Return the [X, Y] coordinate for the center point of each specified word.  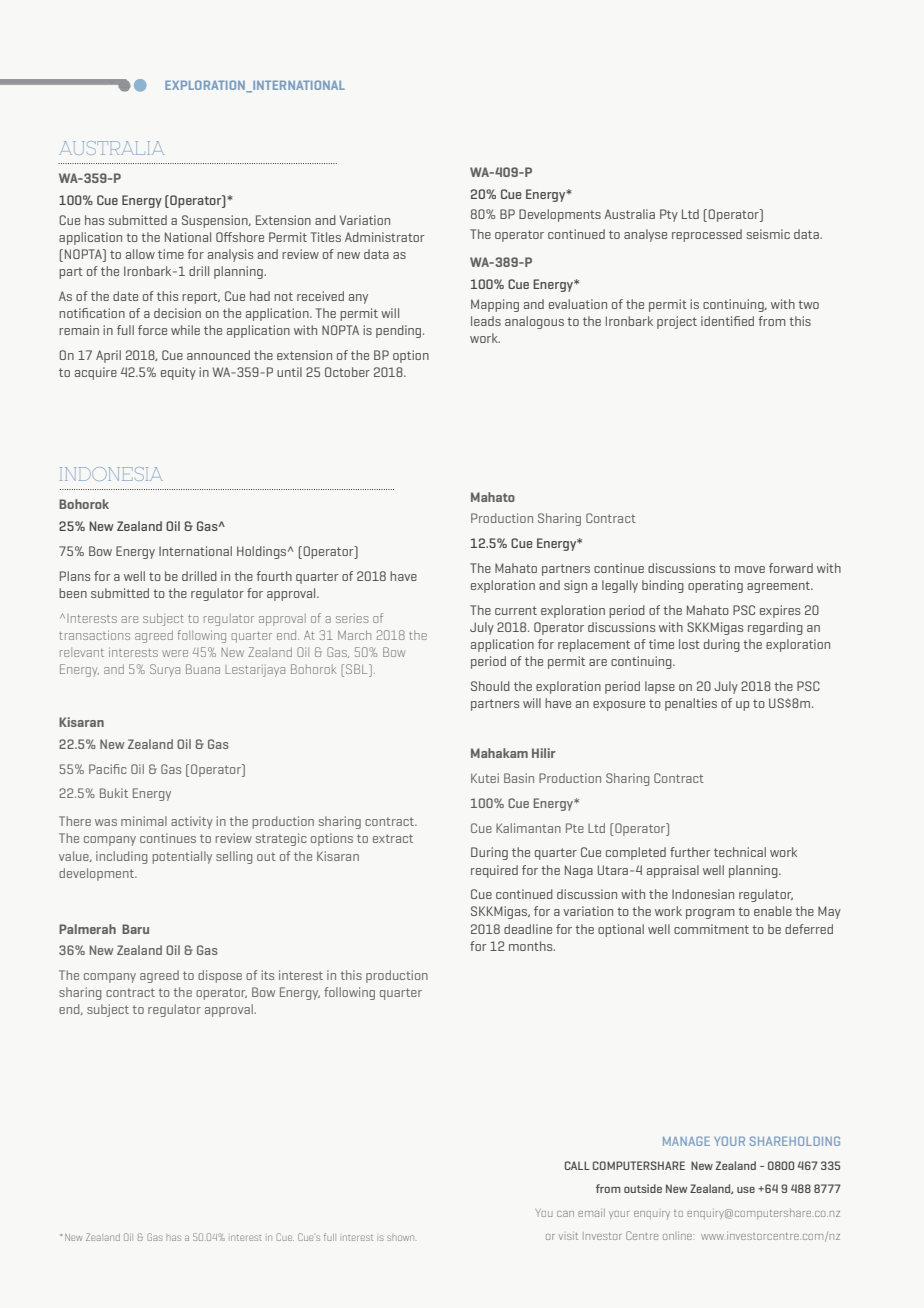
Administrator [384, 237]
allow [140, 254]
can [565, 1214]
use [746, 1190]
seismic [768, 234]
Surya [165, 670]
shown [400, 1237]
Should [490, 686]
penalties [691, 704]
